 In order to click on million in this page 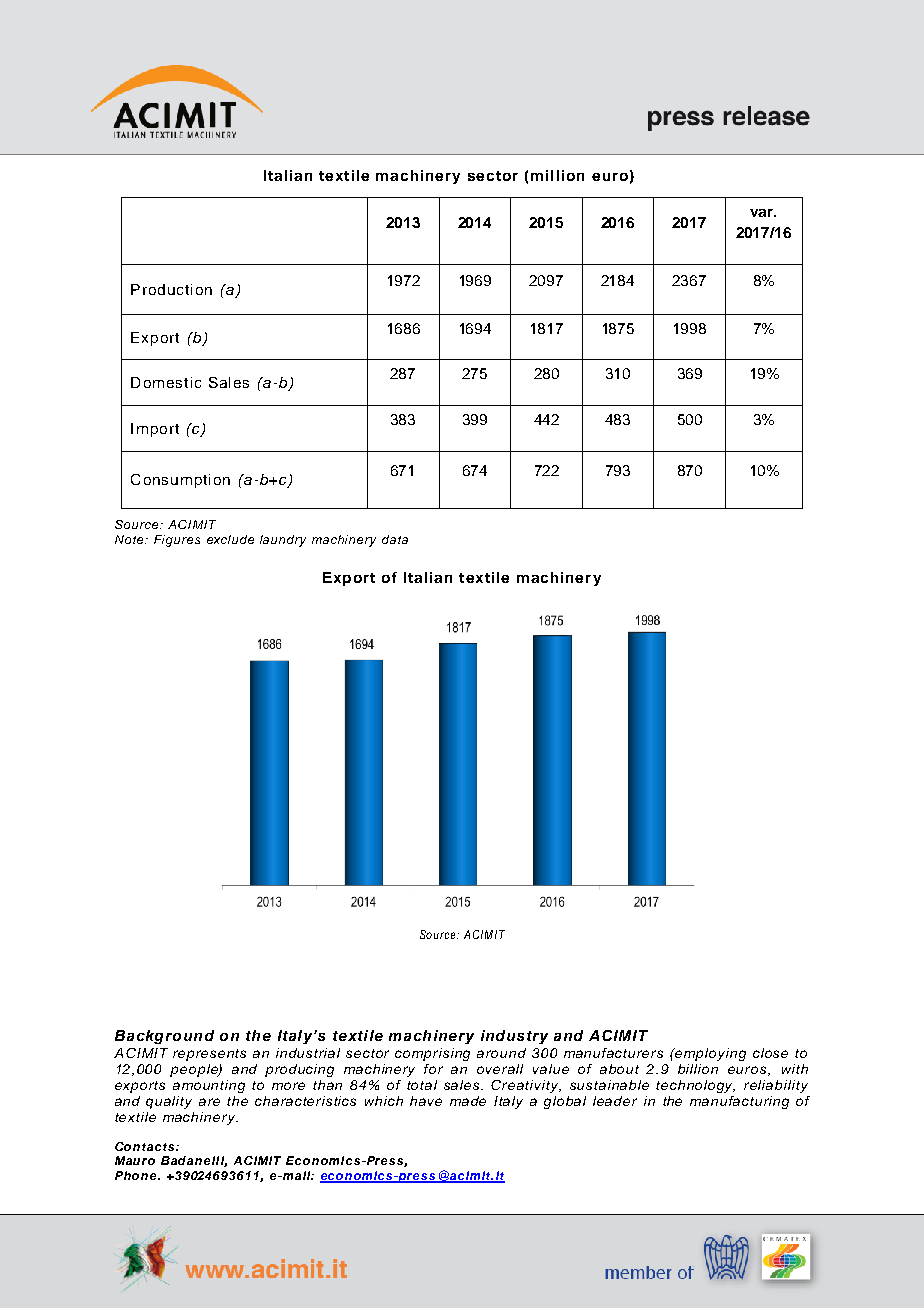, I will do `click(557, 175)`.
